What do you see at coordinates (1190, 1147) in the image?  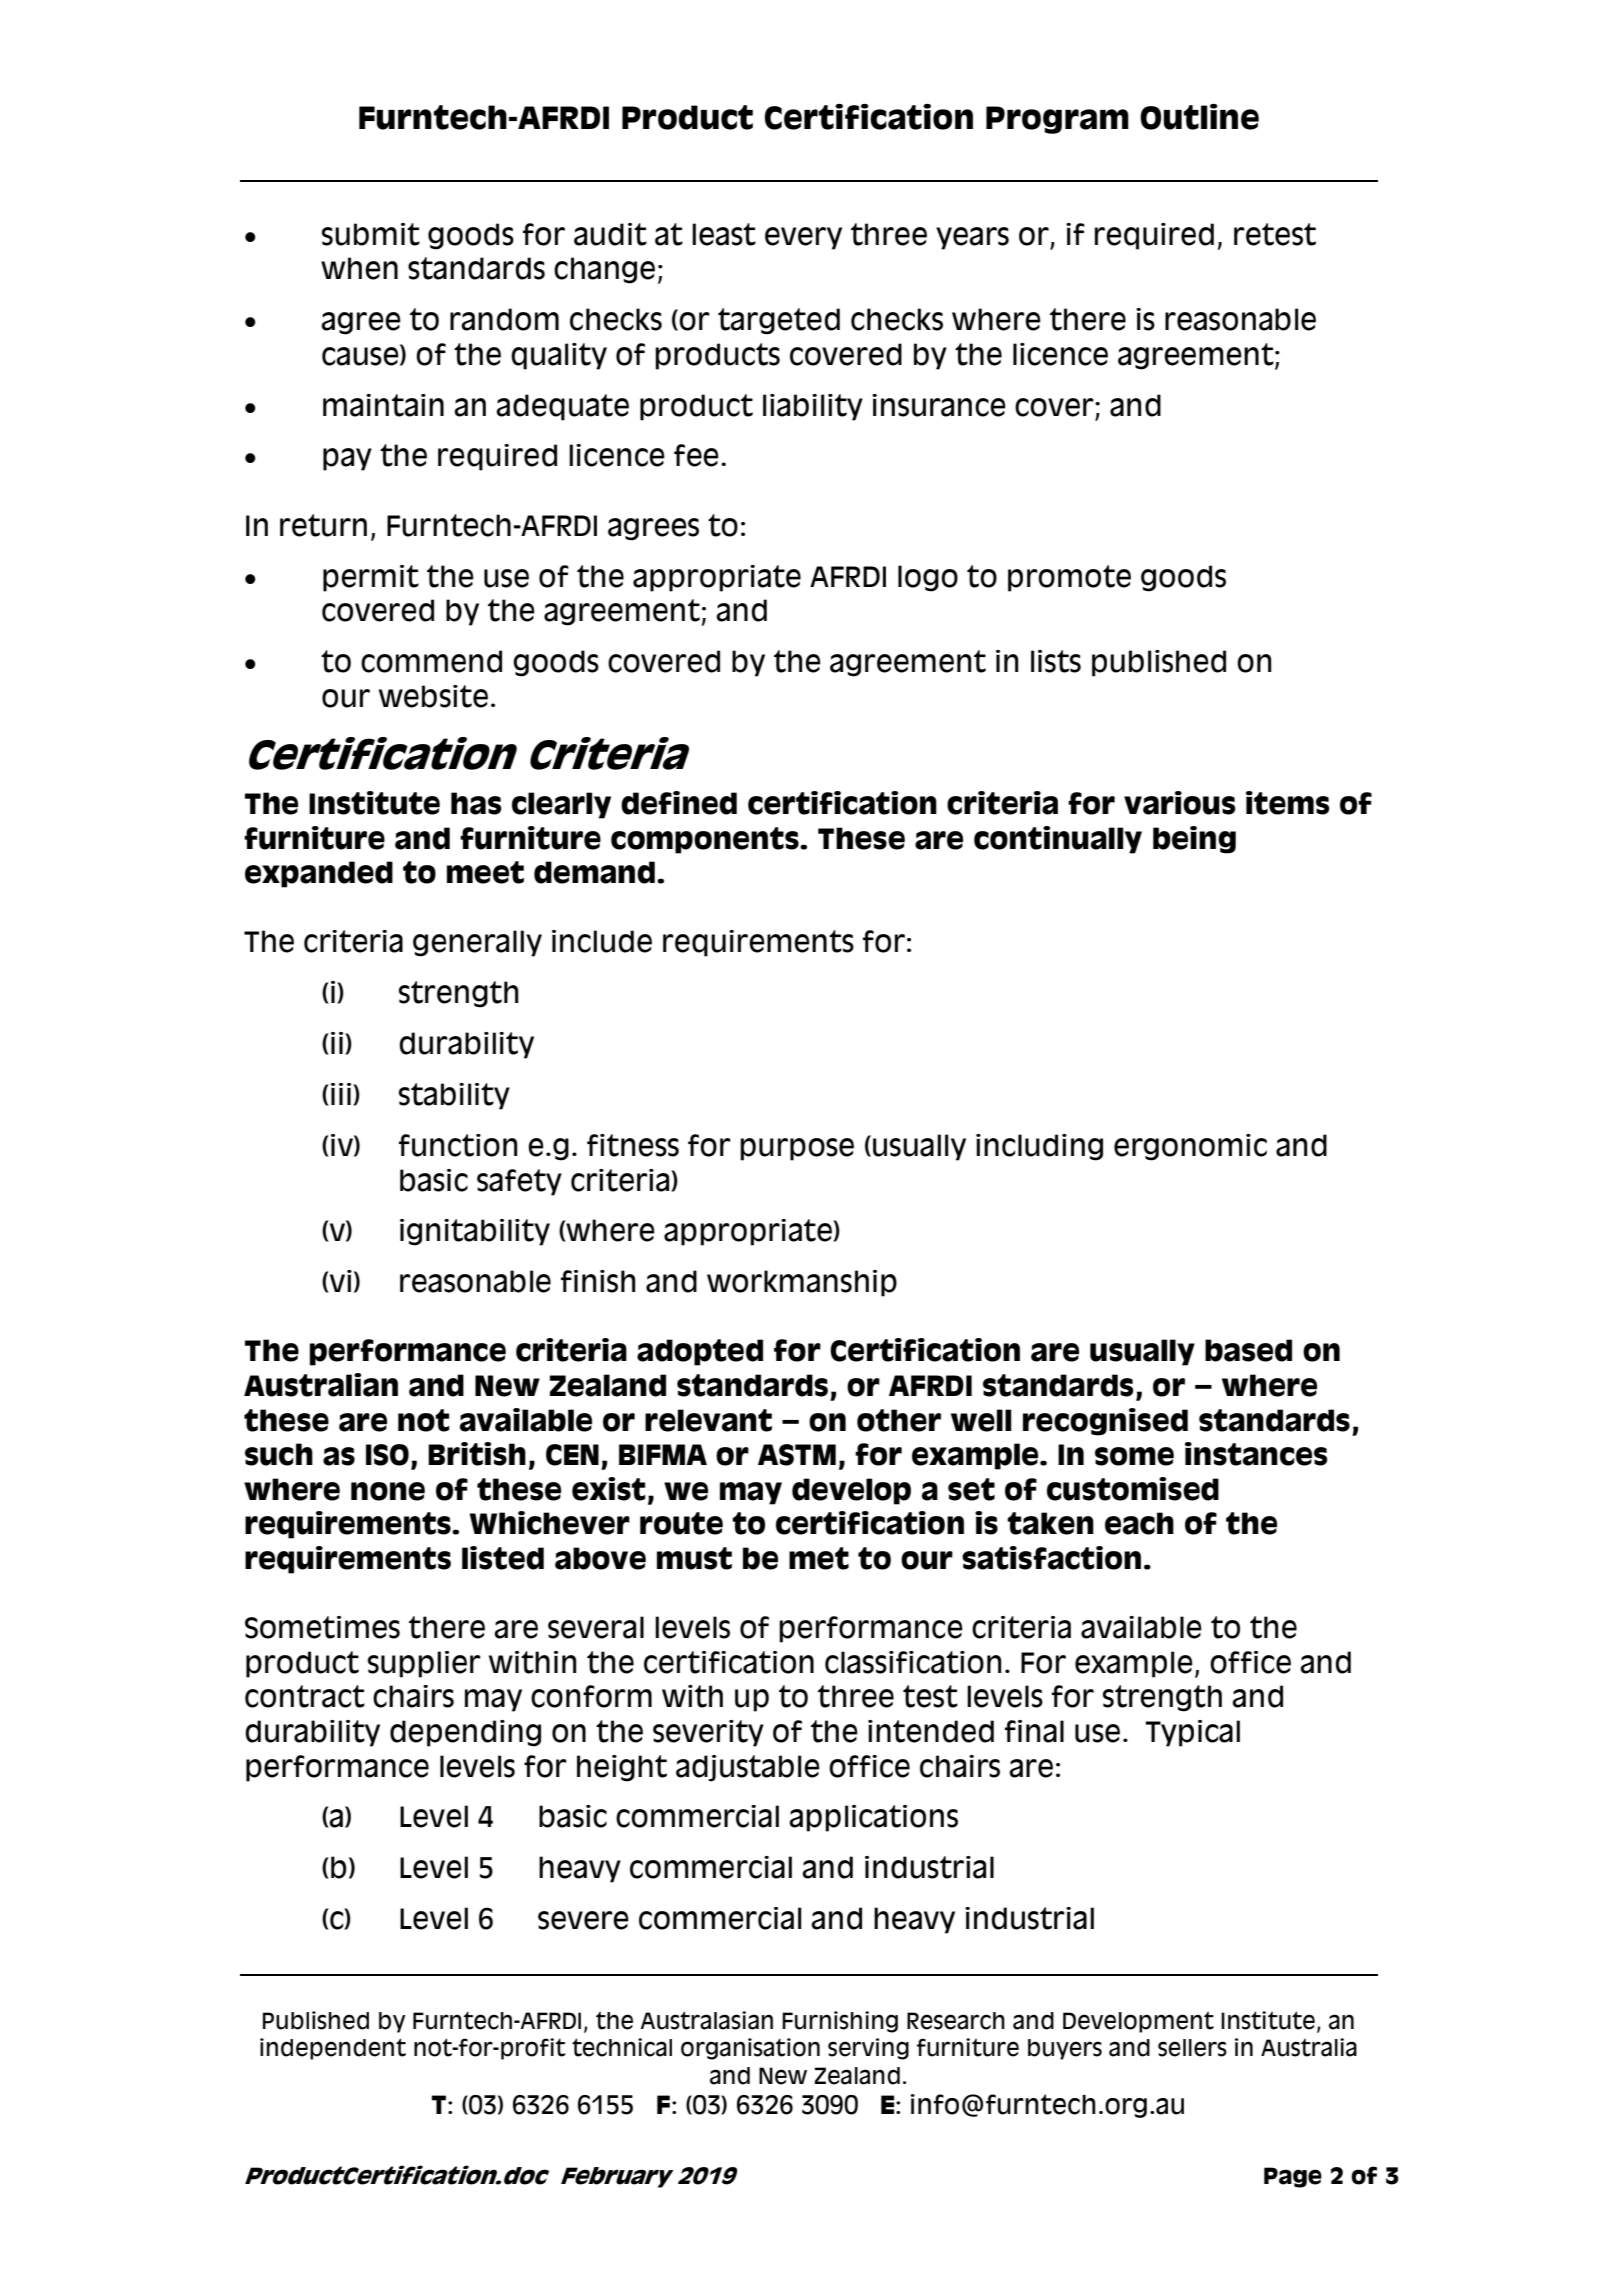 I see `ergonomic` at bounding box center [1190, 1147].
